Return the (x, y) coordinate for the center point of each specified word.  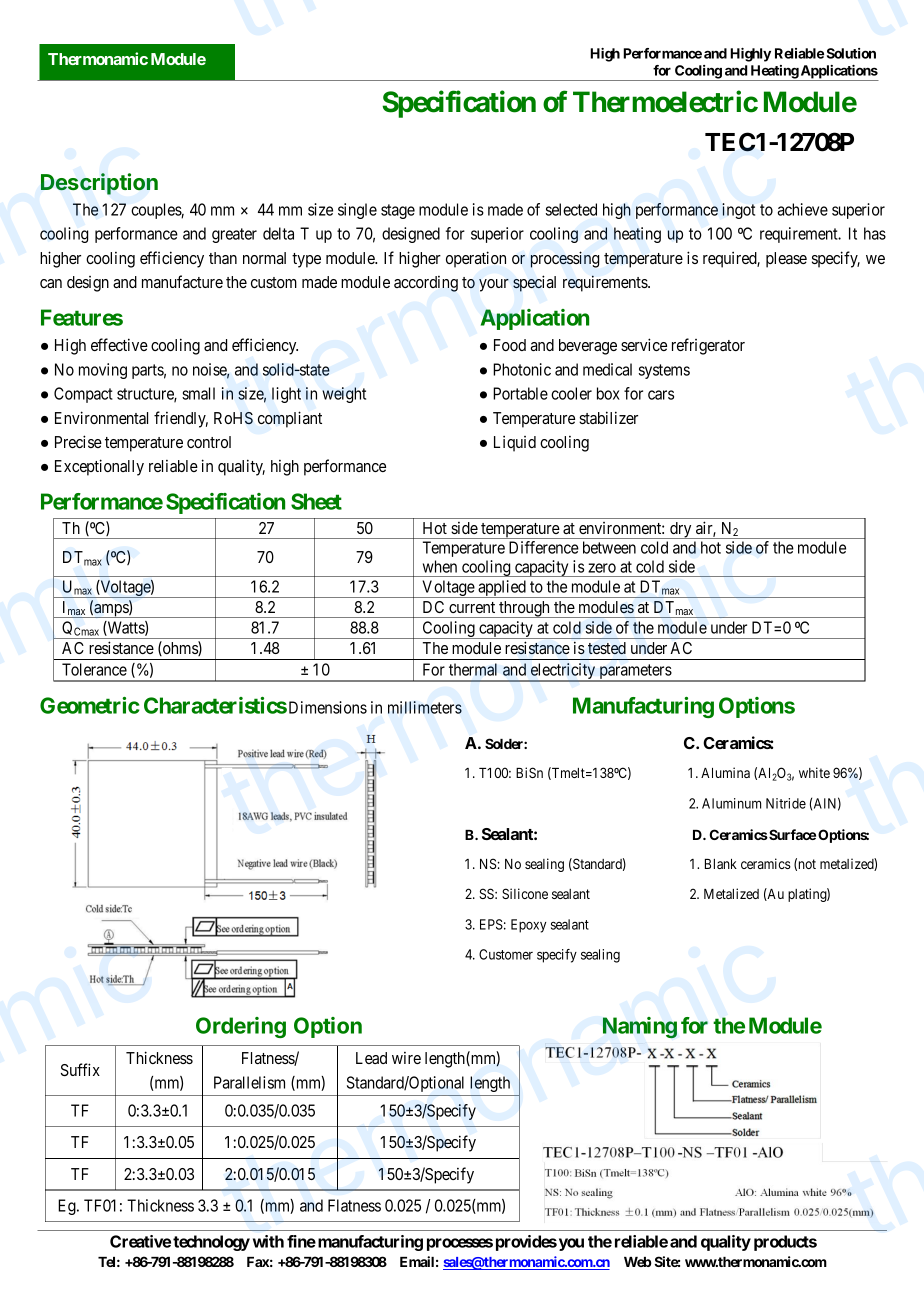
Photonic (522, 369)
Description (99, 184)
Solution (851, 53)
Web (638, 1262)
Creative (140, 1241)
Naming (640, 1028)
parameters (635, 673)
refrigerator (708, 346)
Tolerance (94, 669)
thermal (473, 669)
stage (398, 211)
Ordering (241, 1027)
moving (103, 371)
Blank (721, 864)
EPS (491, 924)
